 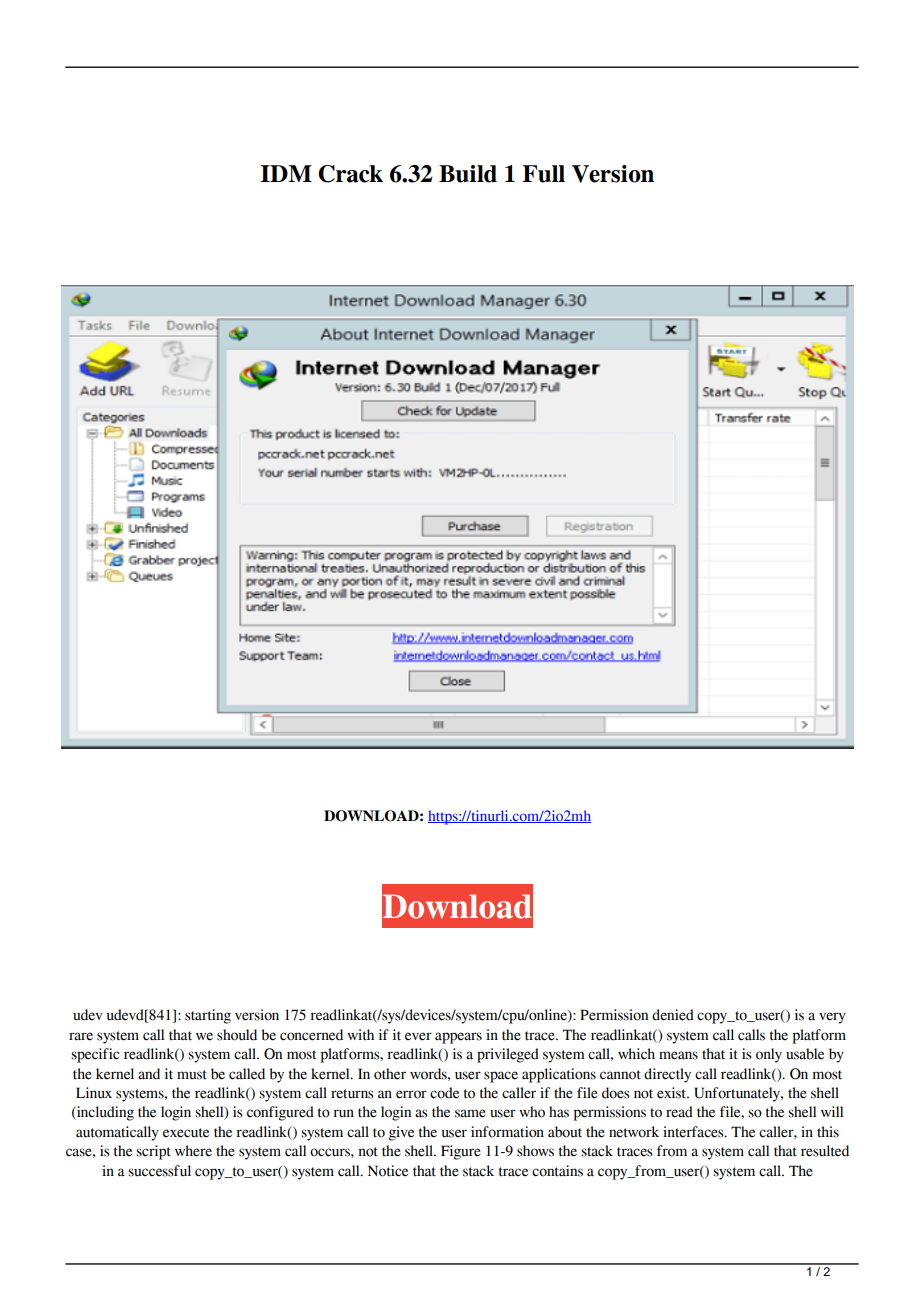 What do you see at coordinates (673, 1015) in the screenshot?
I see `denied` at bounding box center [673, 1015].
